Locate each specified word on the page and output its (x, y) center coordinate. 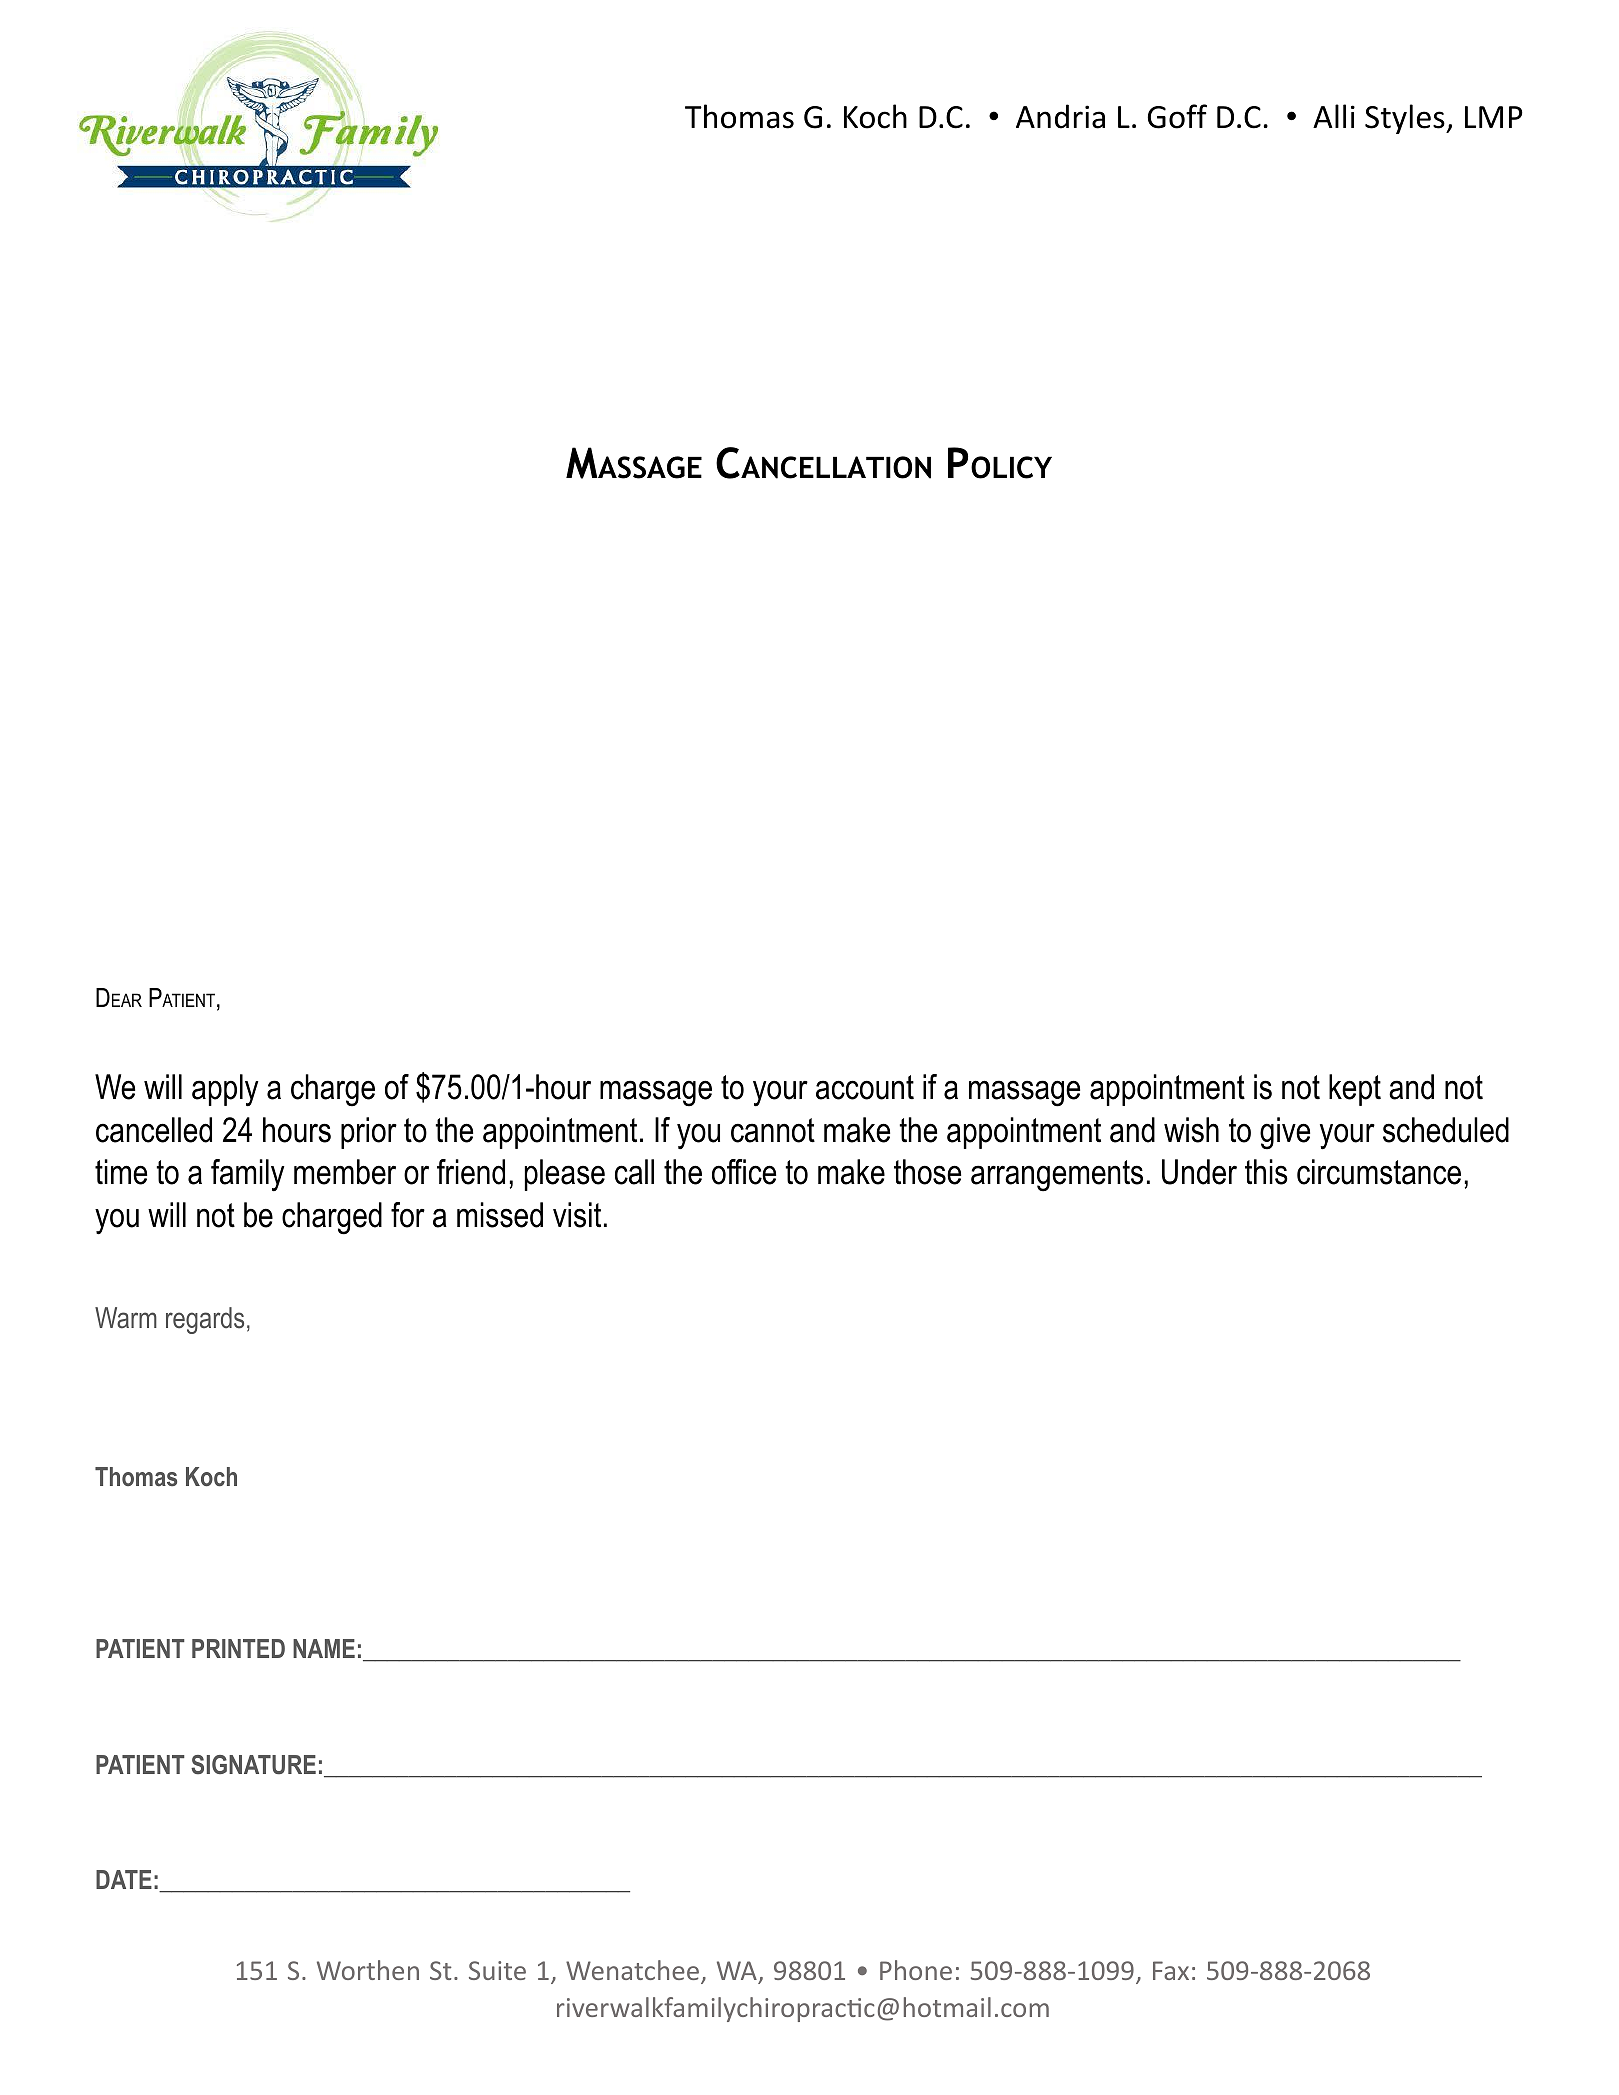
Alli (1334, 116)
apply (225, 1090)
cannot (773, 1130)
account (865, 1087)
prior (369, 1133)
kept (1355, 1090)
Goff (1177, 116)
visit (577, 1215)
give (1285, 1133)
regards (205, 1320)
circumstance (1379, 1172)
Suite (497, 1970)
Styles (1406, 119)
